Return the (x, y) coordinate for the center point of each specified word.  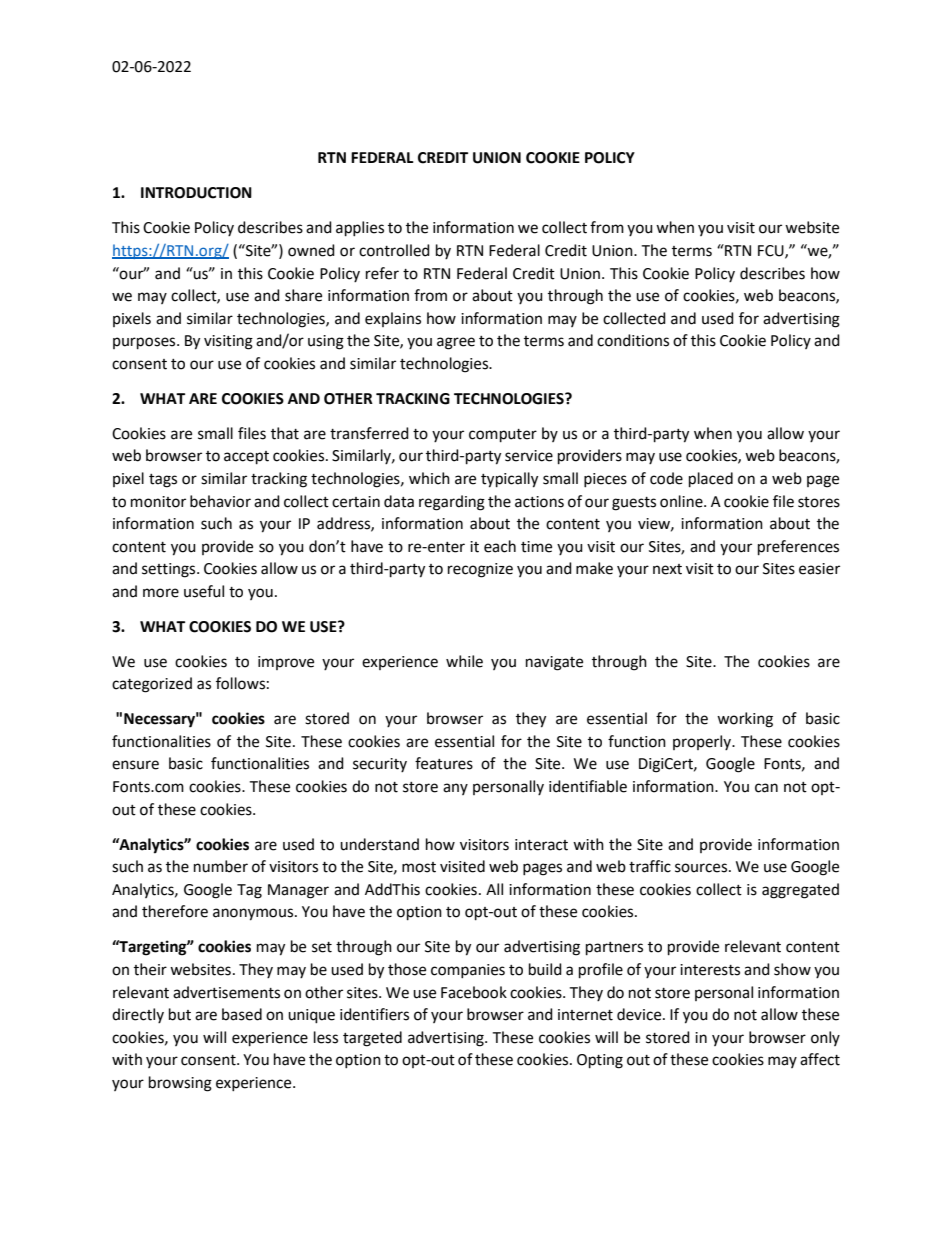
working (745, 720)
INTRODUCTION (196, 193)
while (464, 661)
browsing (180, 1084)
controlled (394, 250)
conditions (633, 340)
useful (204, 591)
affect (820, 1059)
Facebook (474, 992)
